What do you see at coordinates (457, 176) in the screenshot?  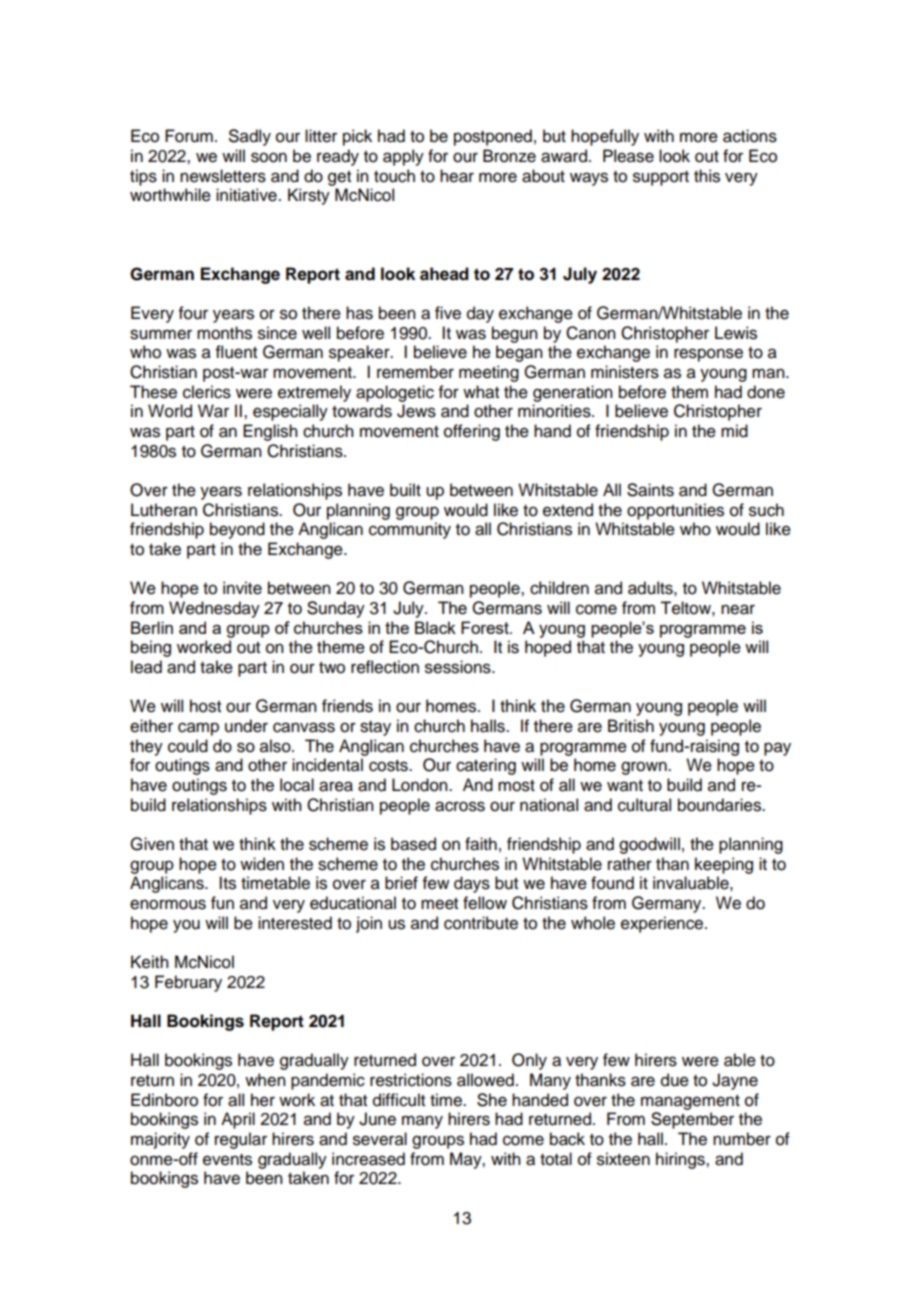 I see `hear` at bounding box center [457, 176].
